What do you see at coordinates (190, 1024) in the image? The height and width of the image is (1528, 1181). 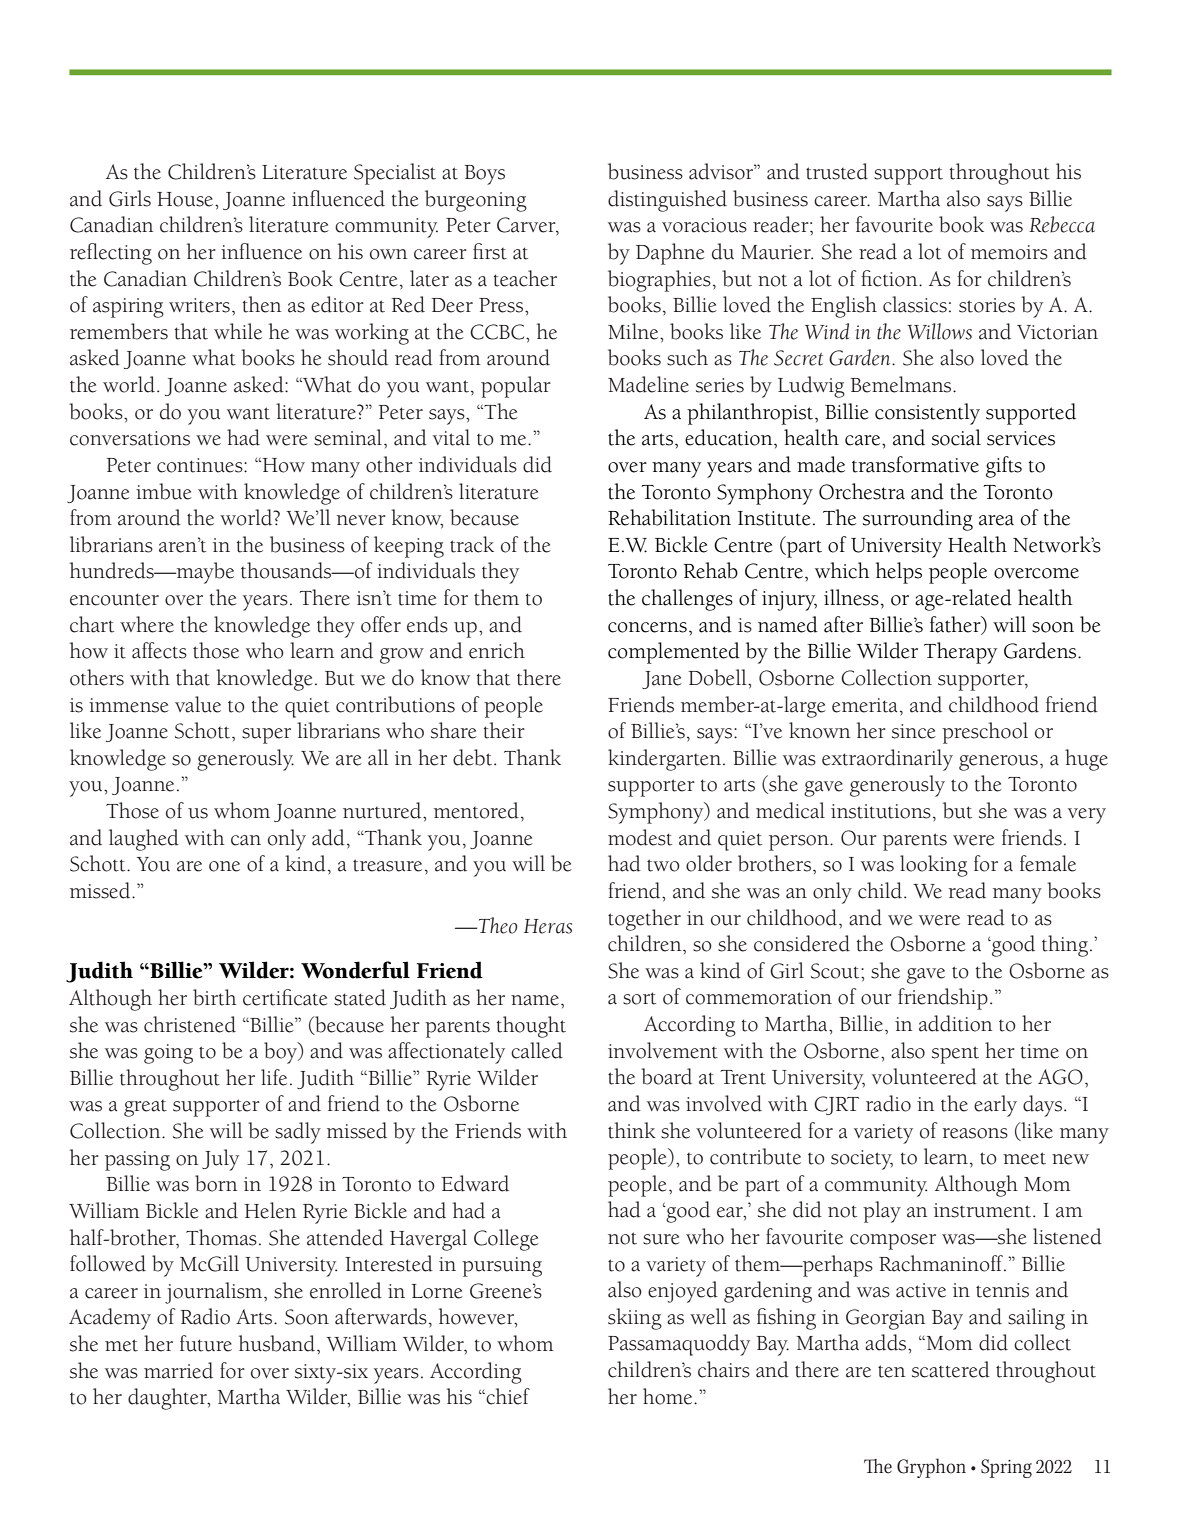 I see `christened` at bounding box center [190, 1024].
